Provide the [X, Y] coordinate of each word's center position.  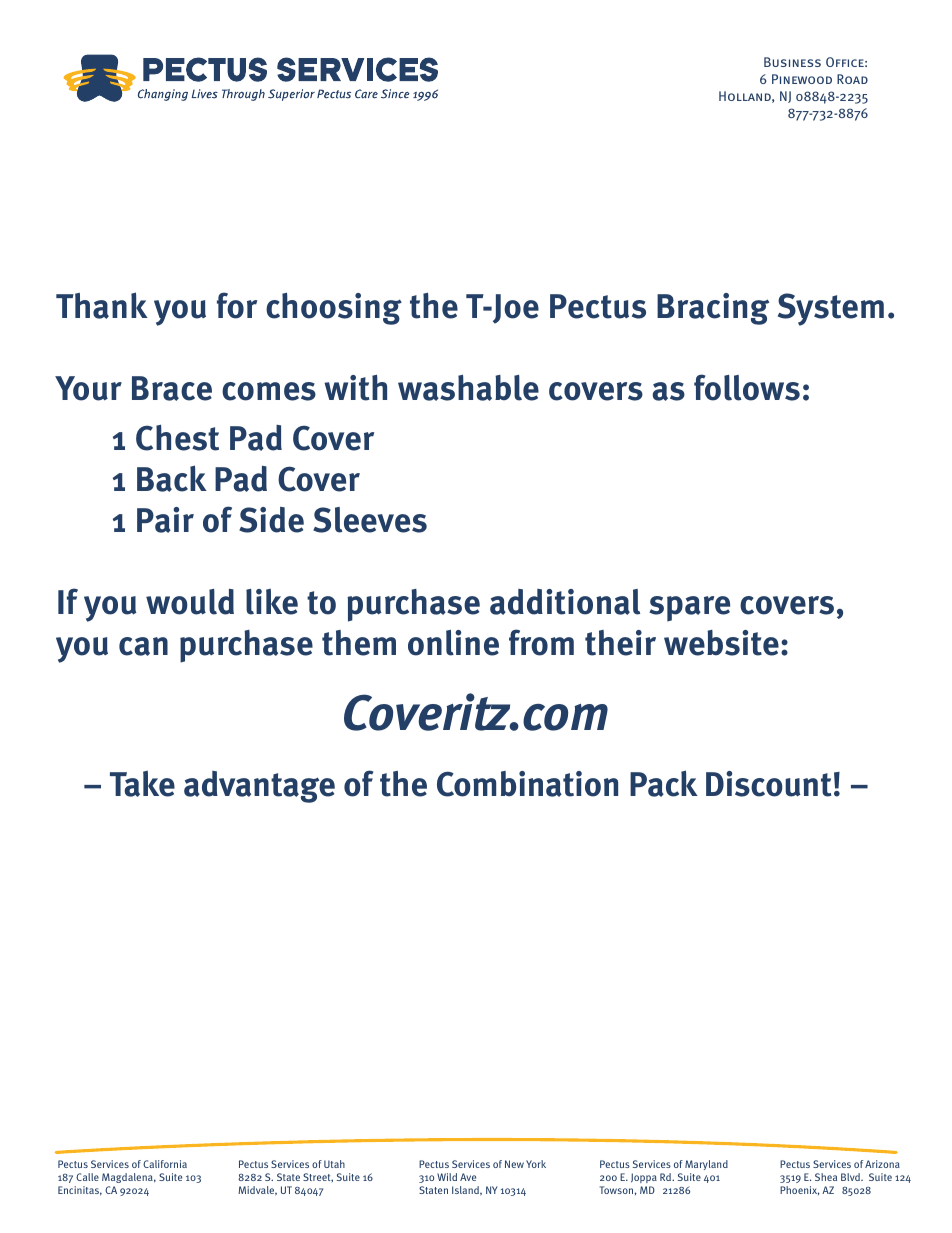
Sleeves [370, 520]
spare [689, 609]
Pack [664, 783]
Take [142, 783]
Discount [768, 784]
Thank [102, 305]
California [165, 1164]
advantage [259, 787]
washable [468, 388]
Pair [165, 520]
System [831, 309]
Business [792, 62]
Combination [527, 784]
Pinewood [802, 79]
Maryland [706, 1165]
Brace [172, 388]
